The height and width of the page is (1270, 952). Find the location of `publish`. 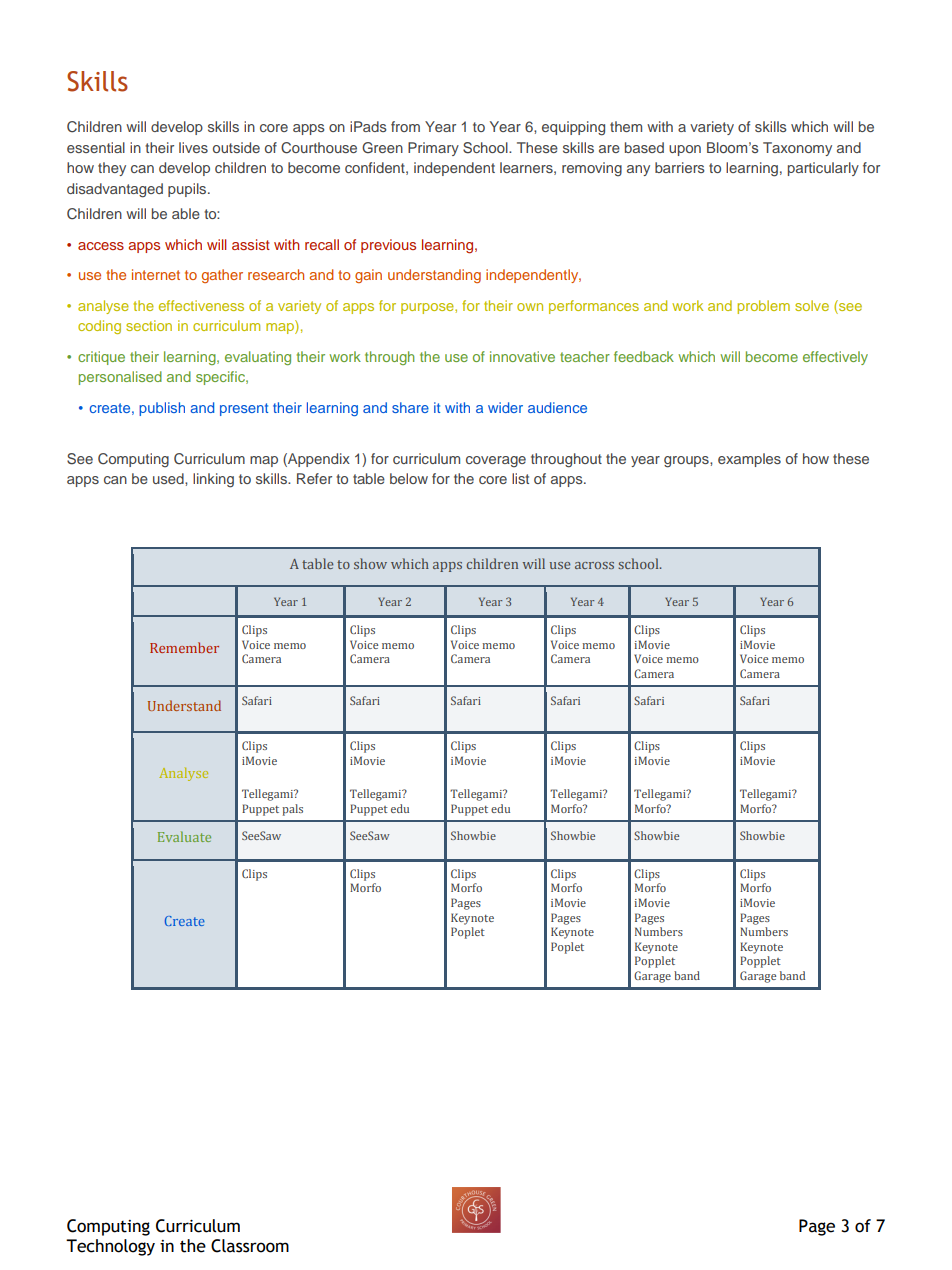

publish is located at coordinates (162, 409).
